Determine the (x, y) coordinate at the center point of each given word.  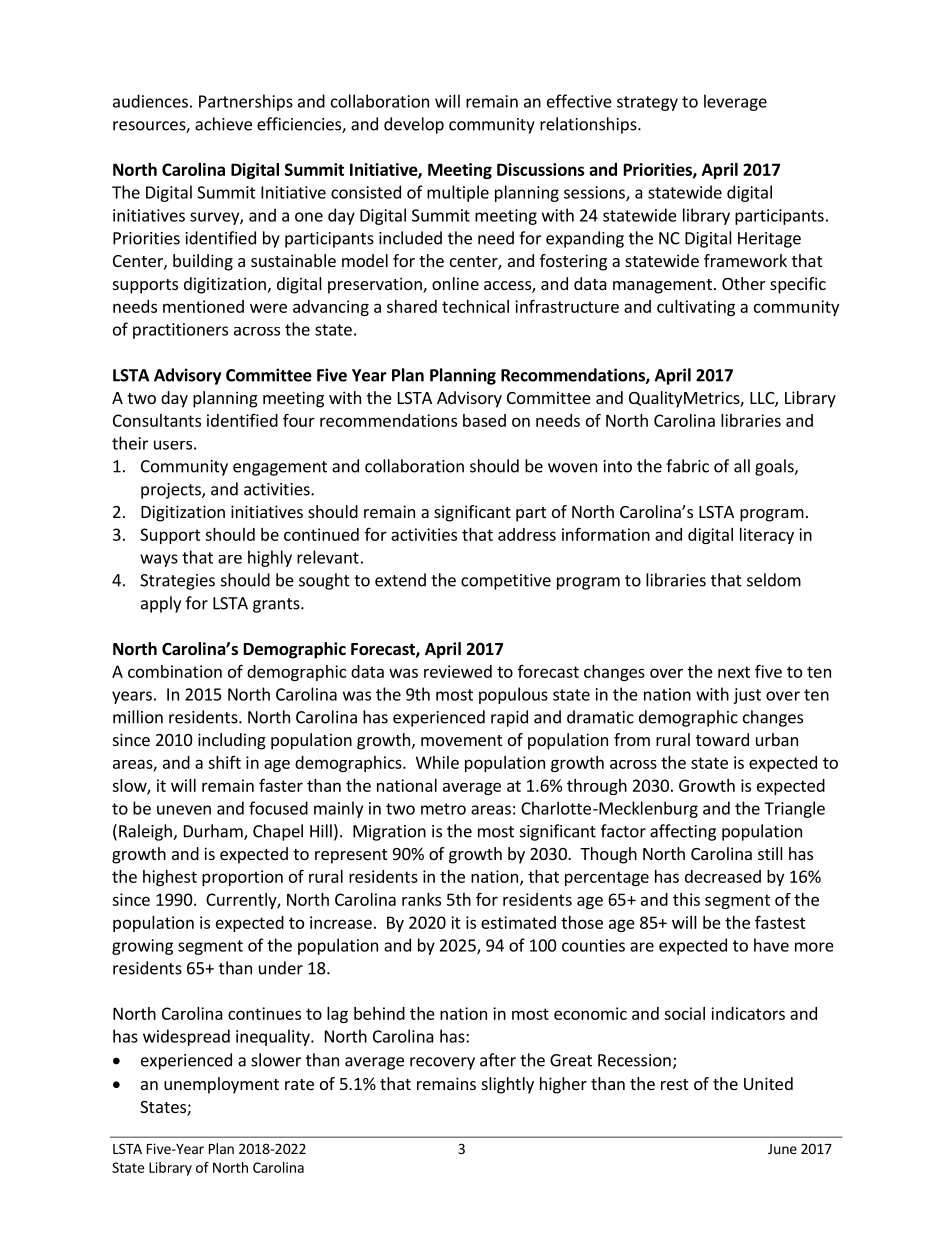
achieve (223, 124)
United (768, 1083)
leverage (735, 102)
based (484, 420)
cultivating (696, 308)
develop (414, 125)
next (734, 672)
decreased (723, 876)
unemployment (221, 1085)
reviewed (458, 671)
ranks (421, 899)
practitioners (180, 331)
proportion (242, 878)
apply (161, 604)
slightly (508, 1085)
